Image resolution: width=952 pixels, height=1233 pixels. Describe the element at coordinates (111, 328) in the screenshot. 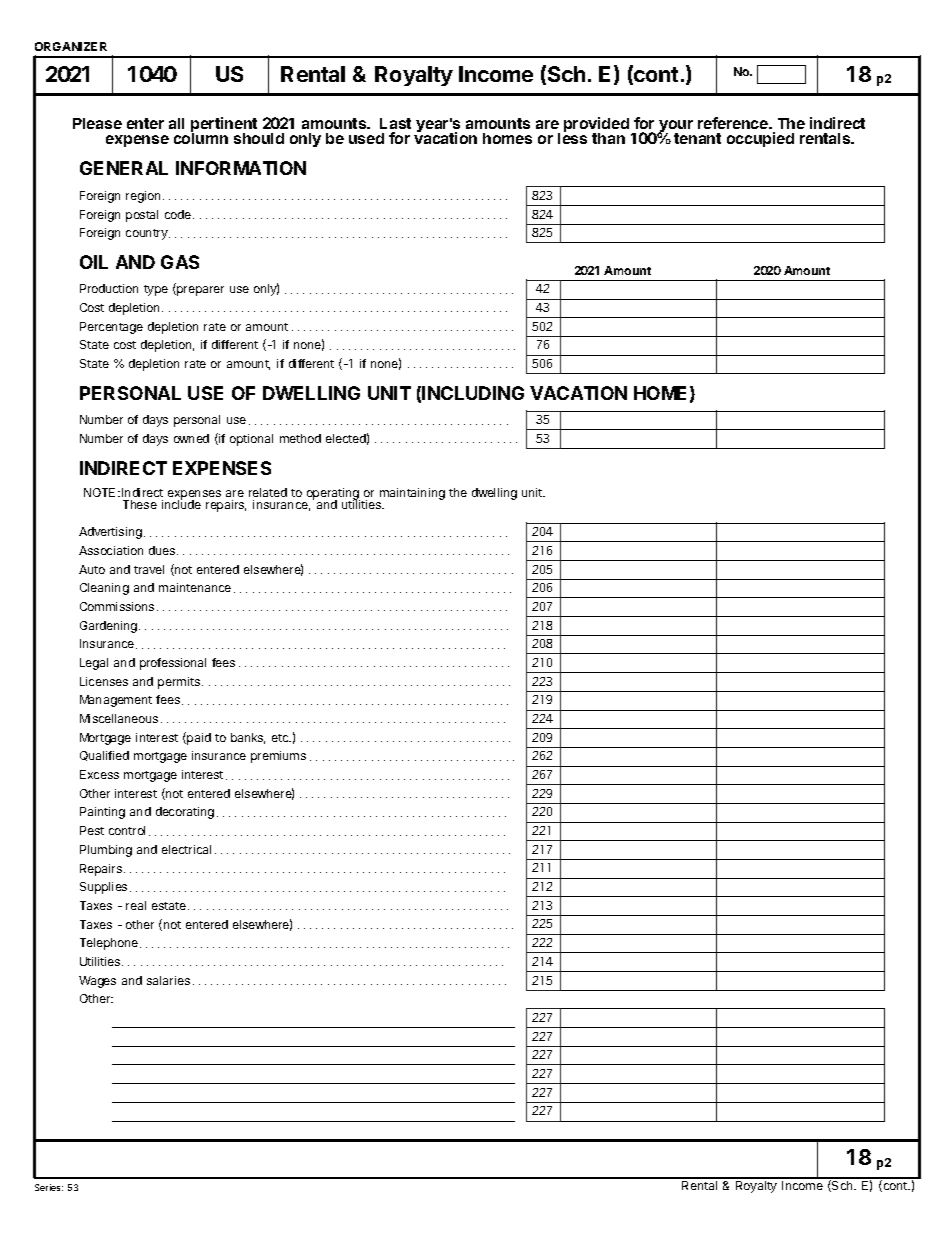

I see `Percentage` at that location.
